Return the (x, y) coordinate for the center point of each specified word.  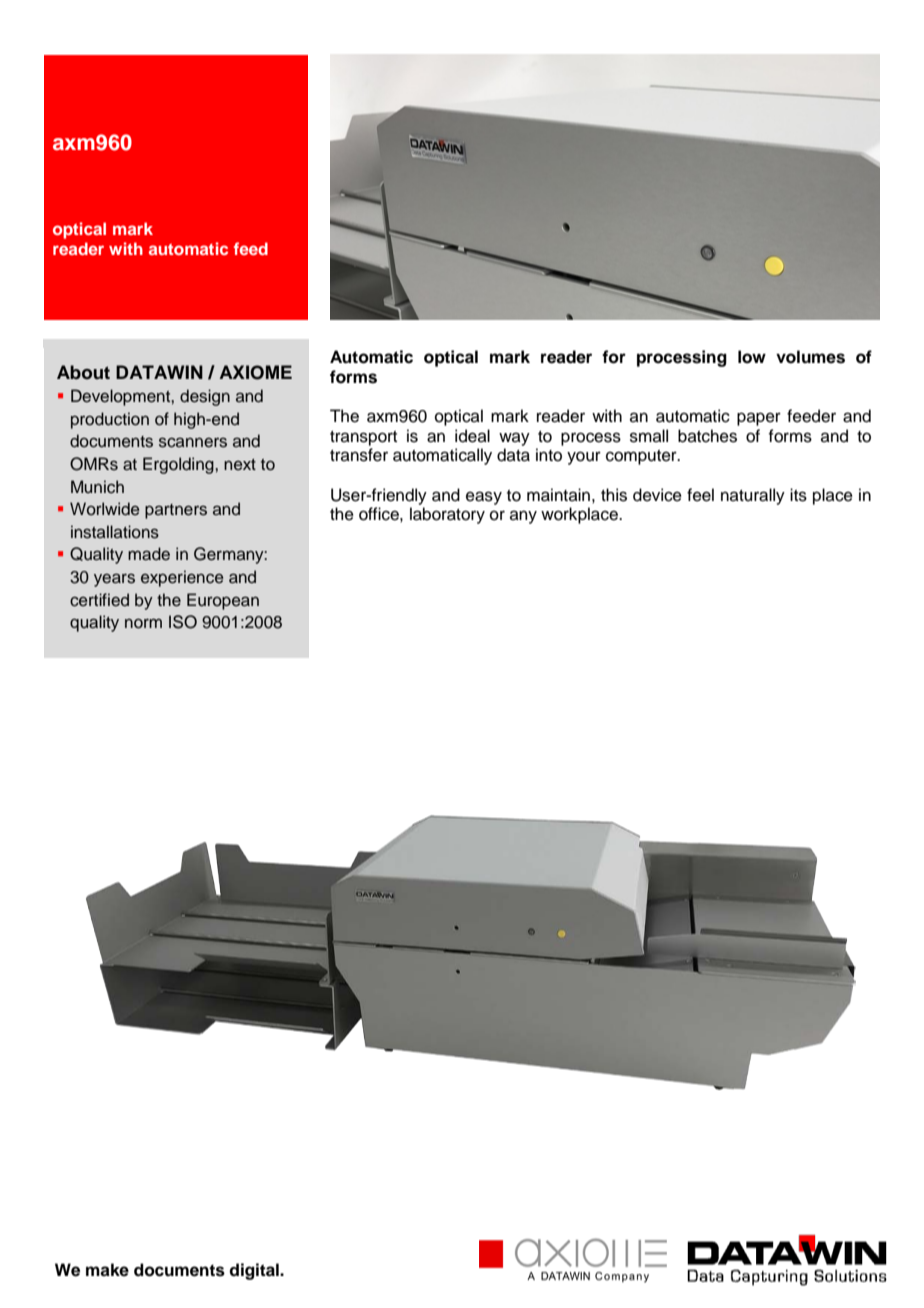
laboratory (447, 515)
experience (182, 578)
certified (99, 600)
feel (700, 495)
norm (143, 624)
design (205, 397)
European (223, 601)
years (114, 580)
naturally (753, 496)
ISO (183, 622)
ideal (472, 436)
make (107, 1270)
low (752, 357)
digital (255, 1271)
